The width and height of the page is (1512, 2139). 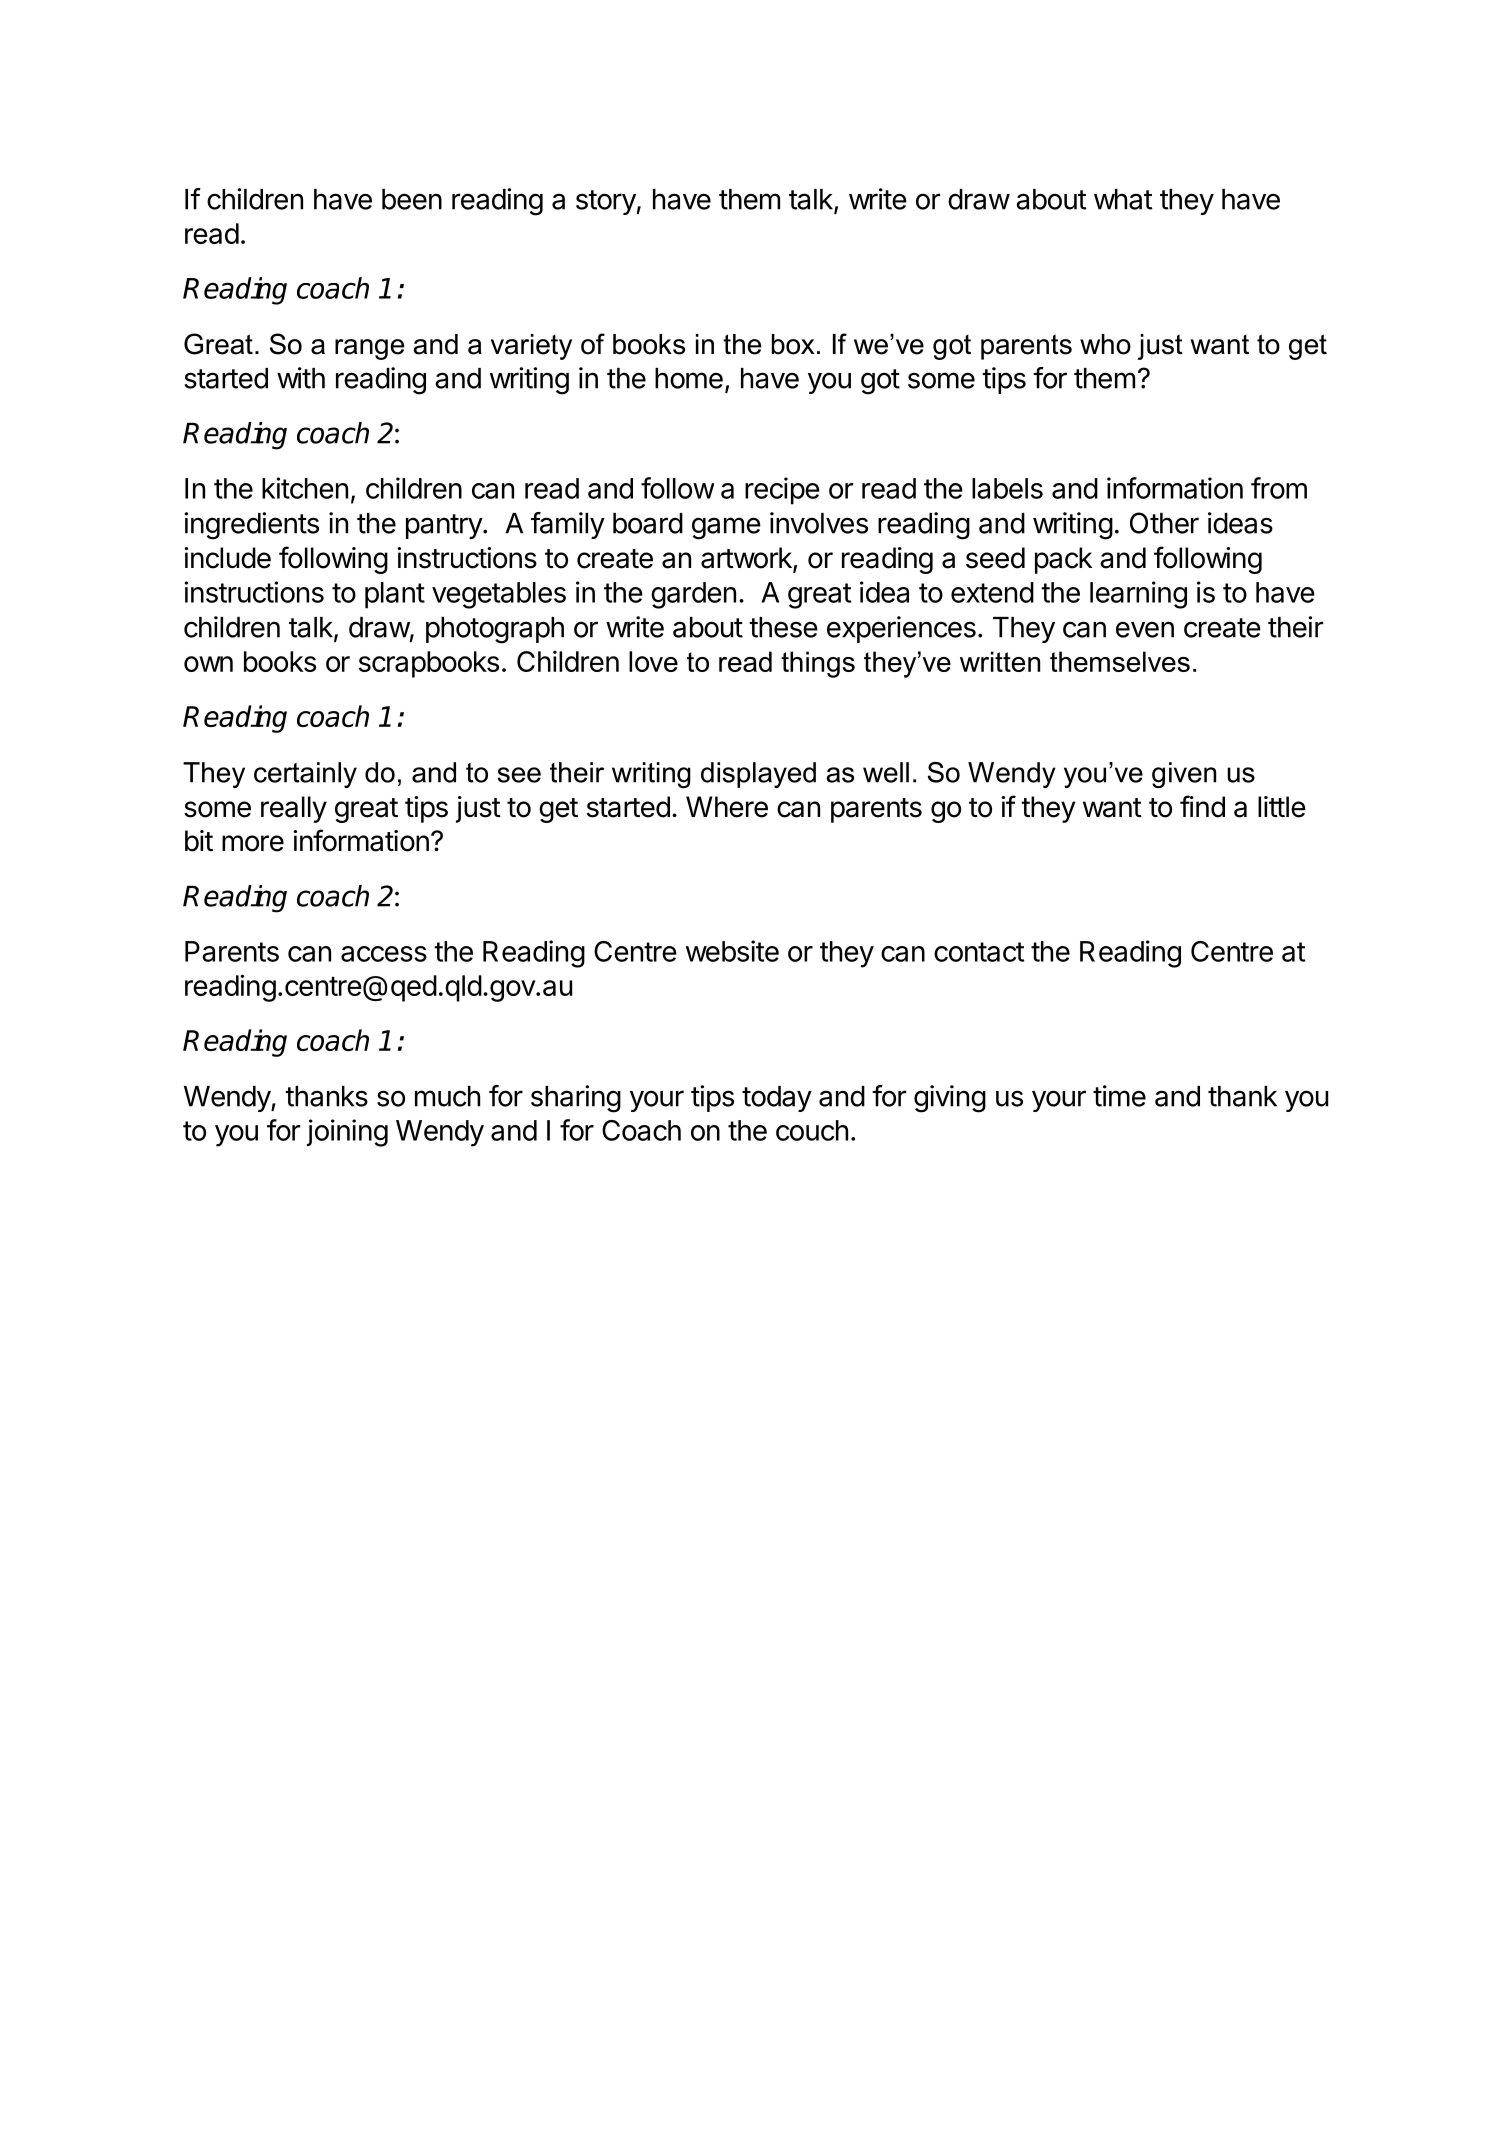 I want to click on time, so click(x=1119, y=1096).
